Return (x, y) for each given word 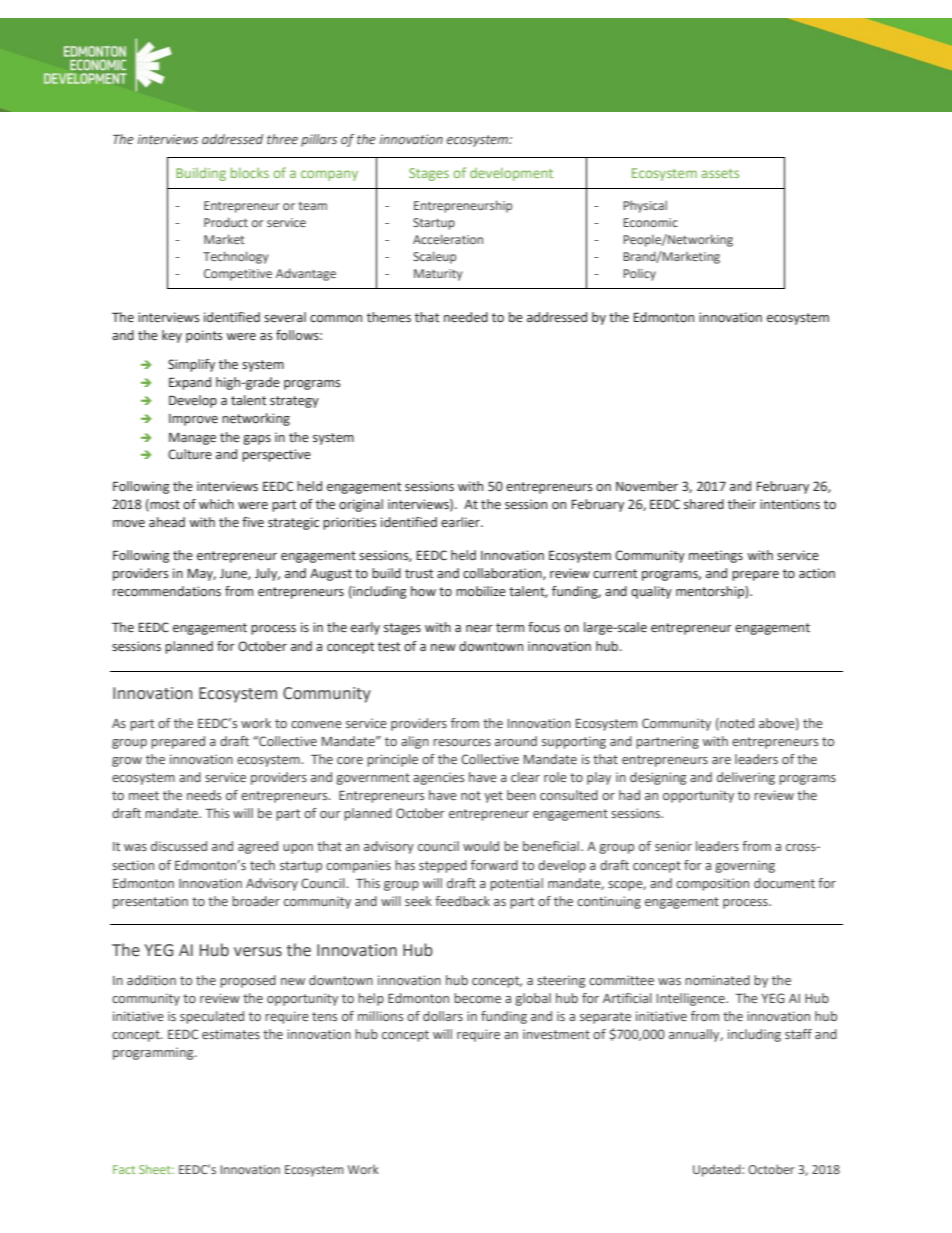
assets (720, 173)
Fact (124, 1169)
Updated (718, 1170)
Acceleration (448, 239)
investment (556, 1034)
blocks (250, 172)
